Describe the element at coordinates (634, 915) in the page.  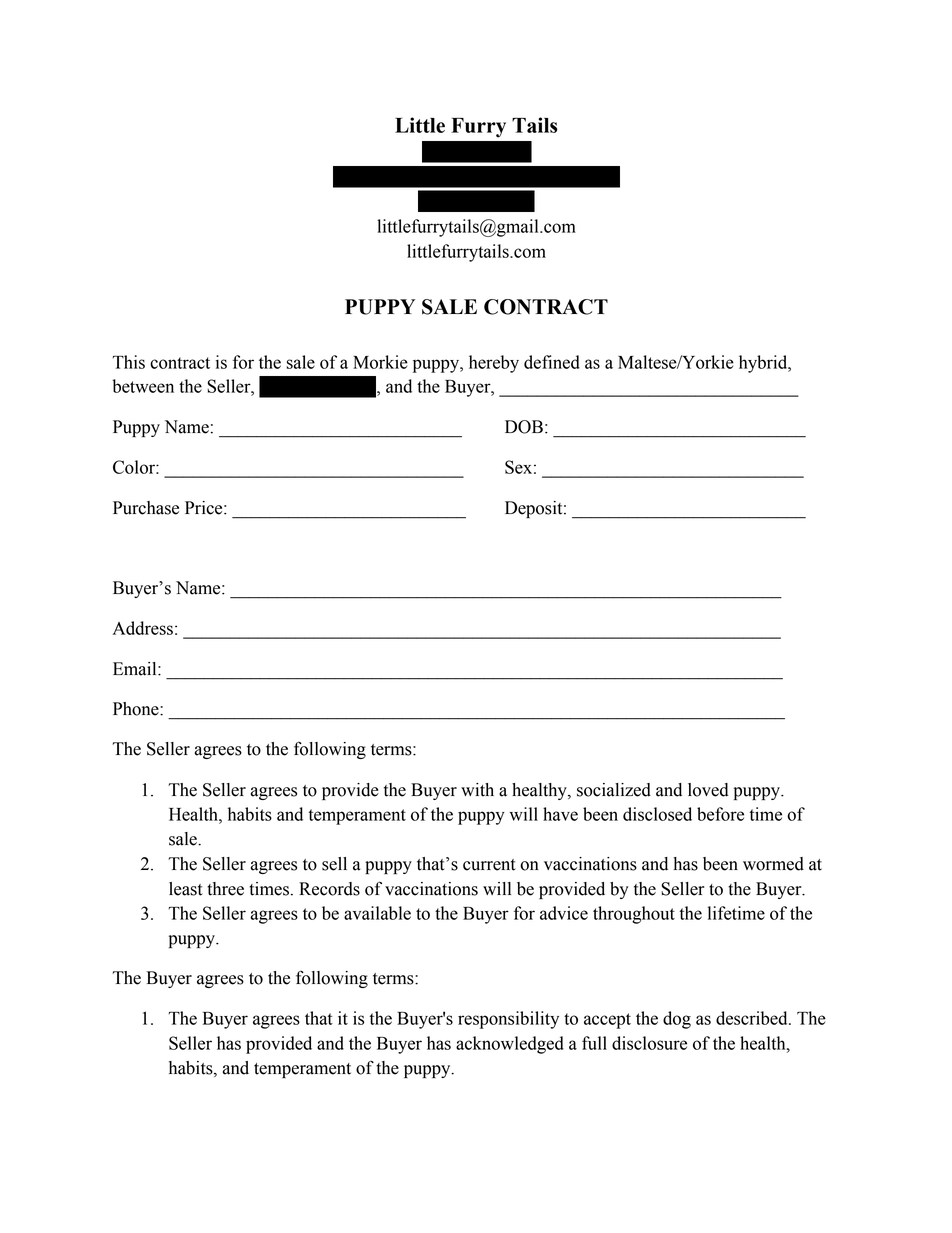
I see `throughout` at that location.
